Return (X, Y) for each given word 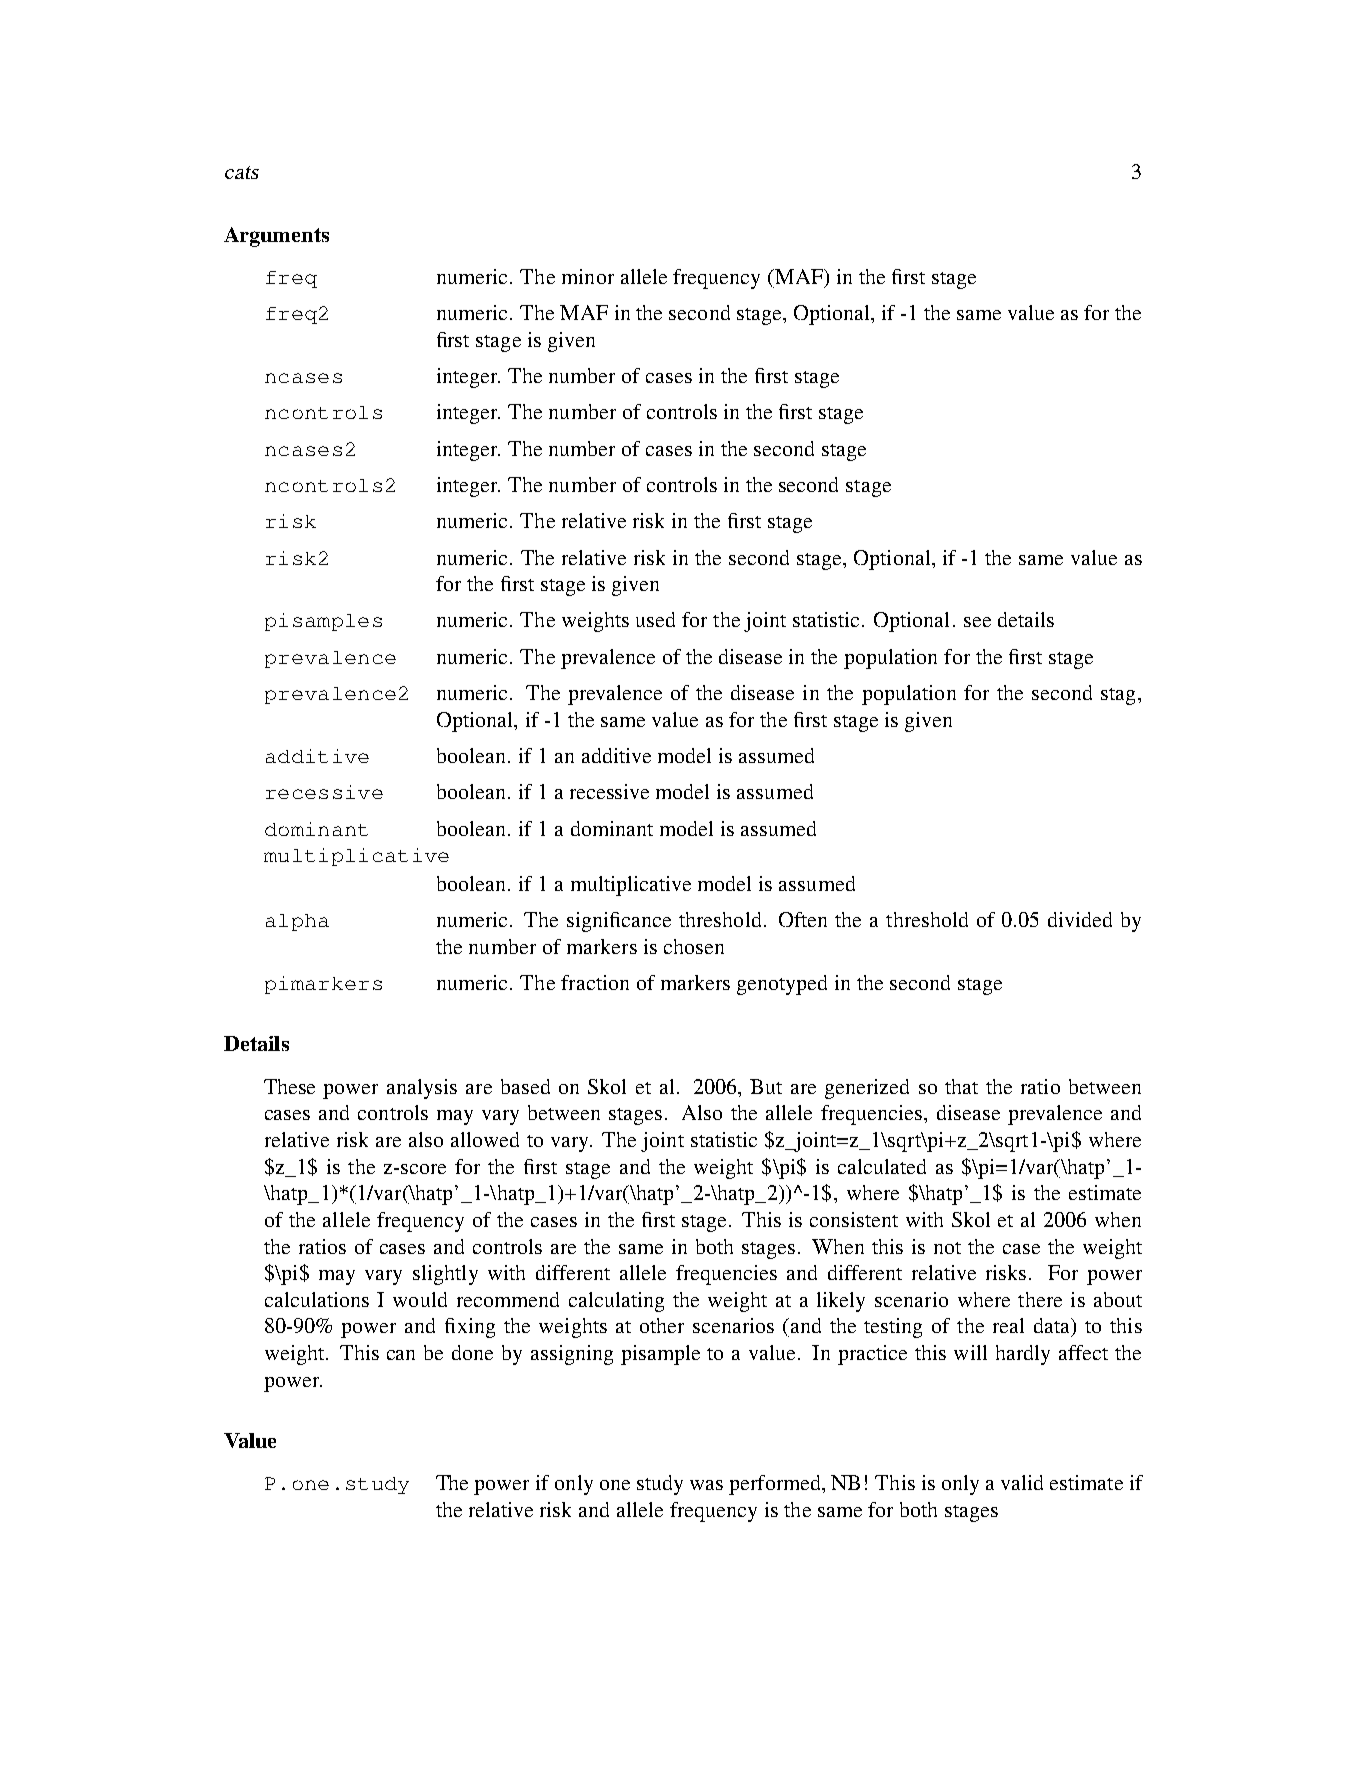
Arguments (276, 237)
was (706, 1485)
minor (588, 276)
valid (1022, 1482)
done (472, 1352)
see (977, 622)
